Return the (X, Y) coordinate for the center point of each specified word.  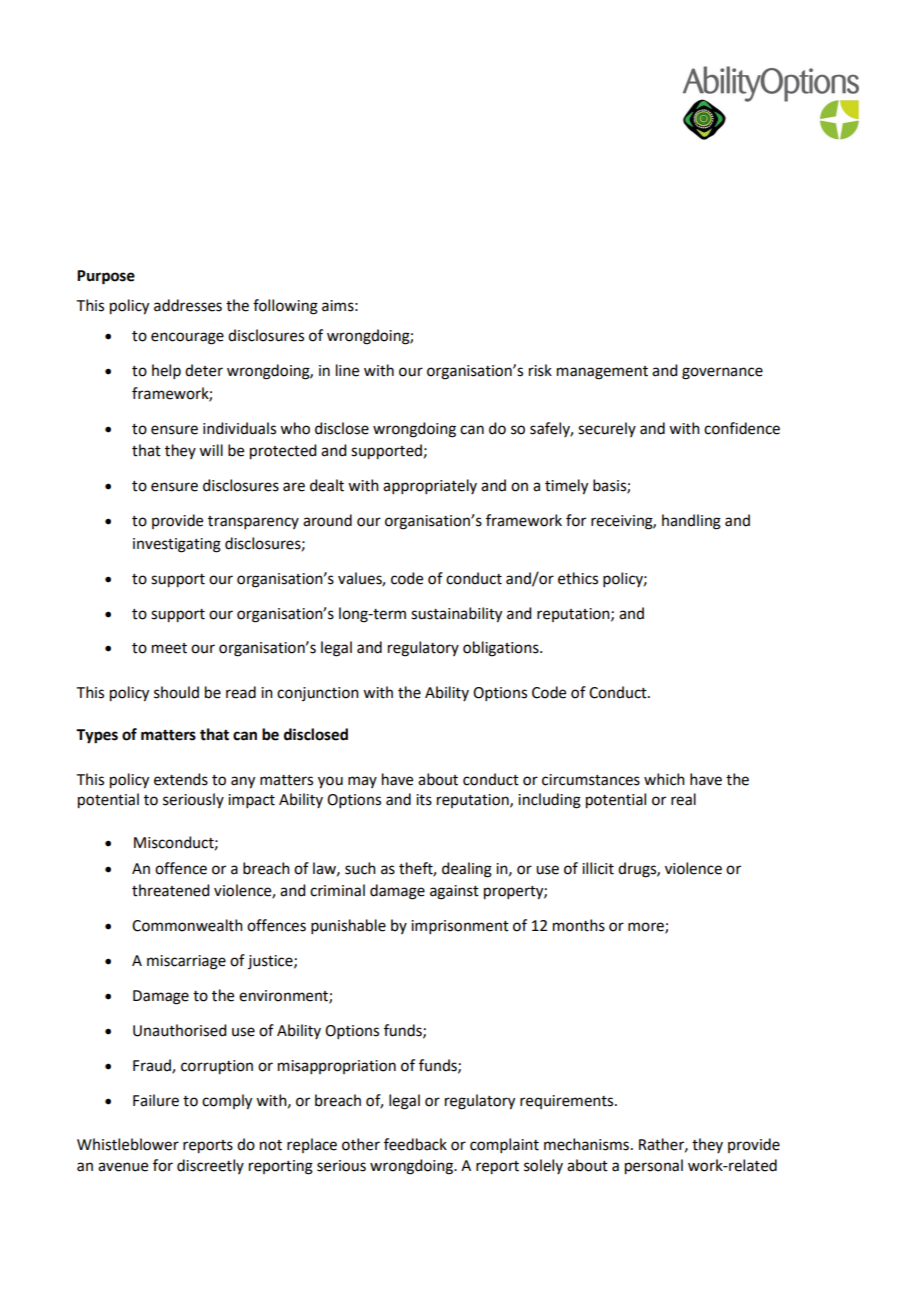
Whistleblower (128, 1144)
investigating (177, 545)
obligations (502, 649)
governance (722, 373)
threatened (170, 890)
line (347, 370)
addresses (188, 305)
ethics (578, 578)
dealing (467, 870)
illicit (598, 868)
